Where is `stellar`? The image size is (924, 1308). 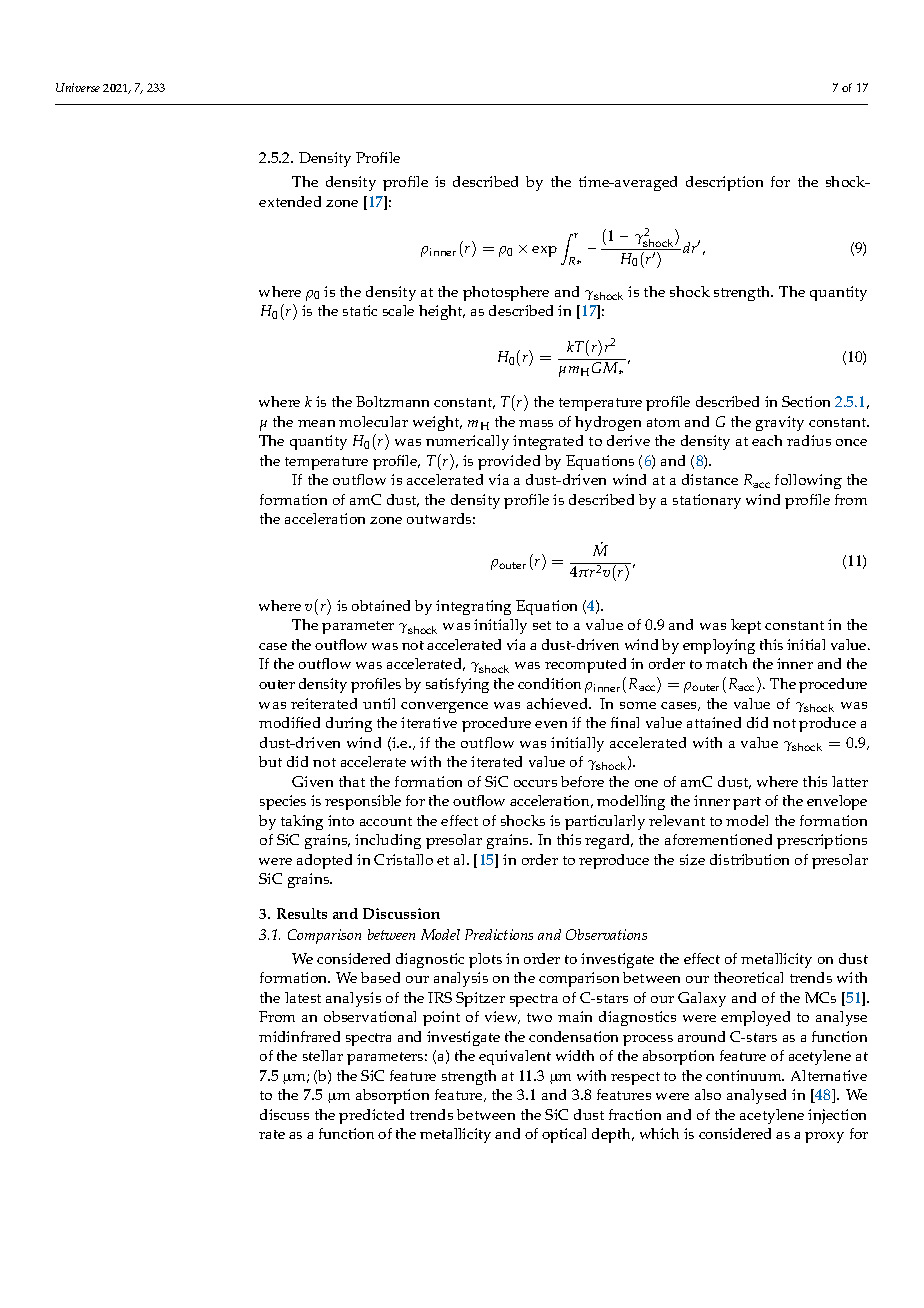
stellar is located at coordinates (323, 1055).
